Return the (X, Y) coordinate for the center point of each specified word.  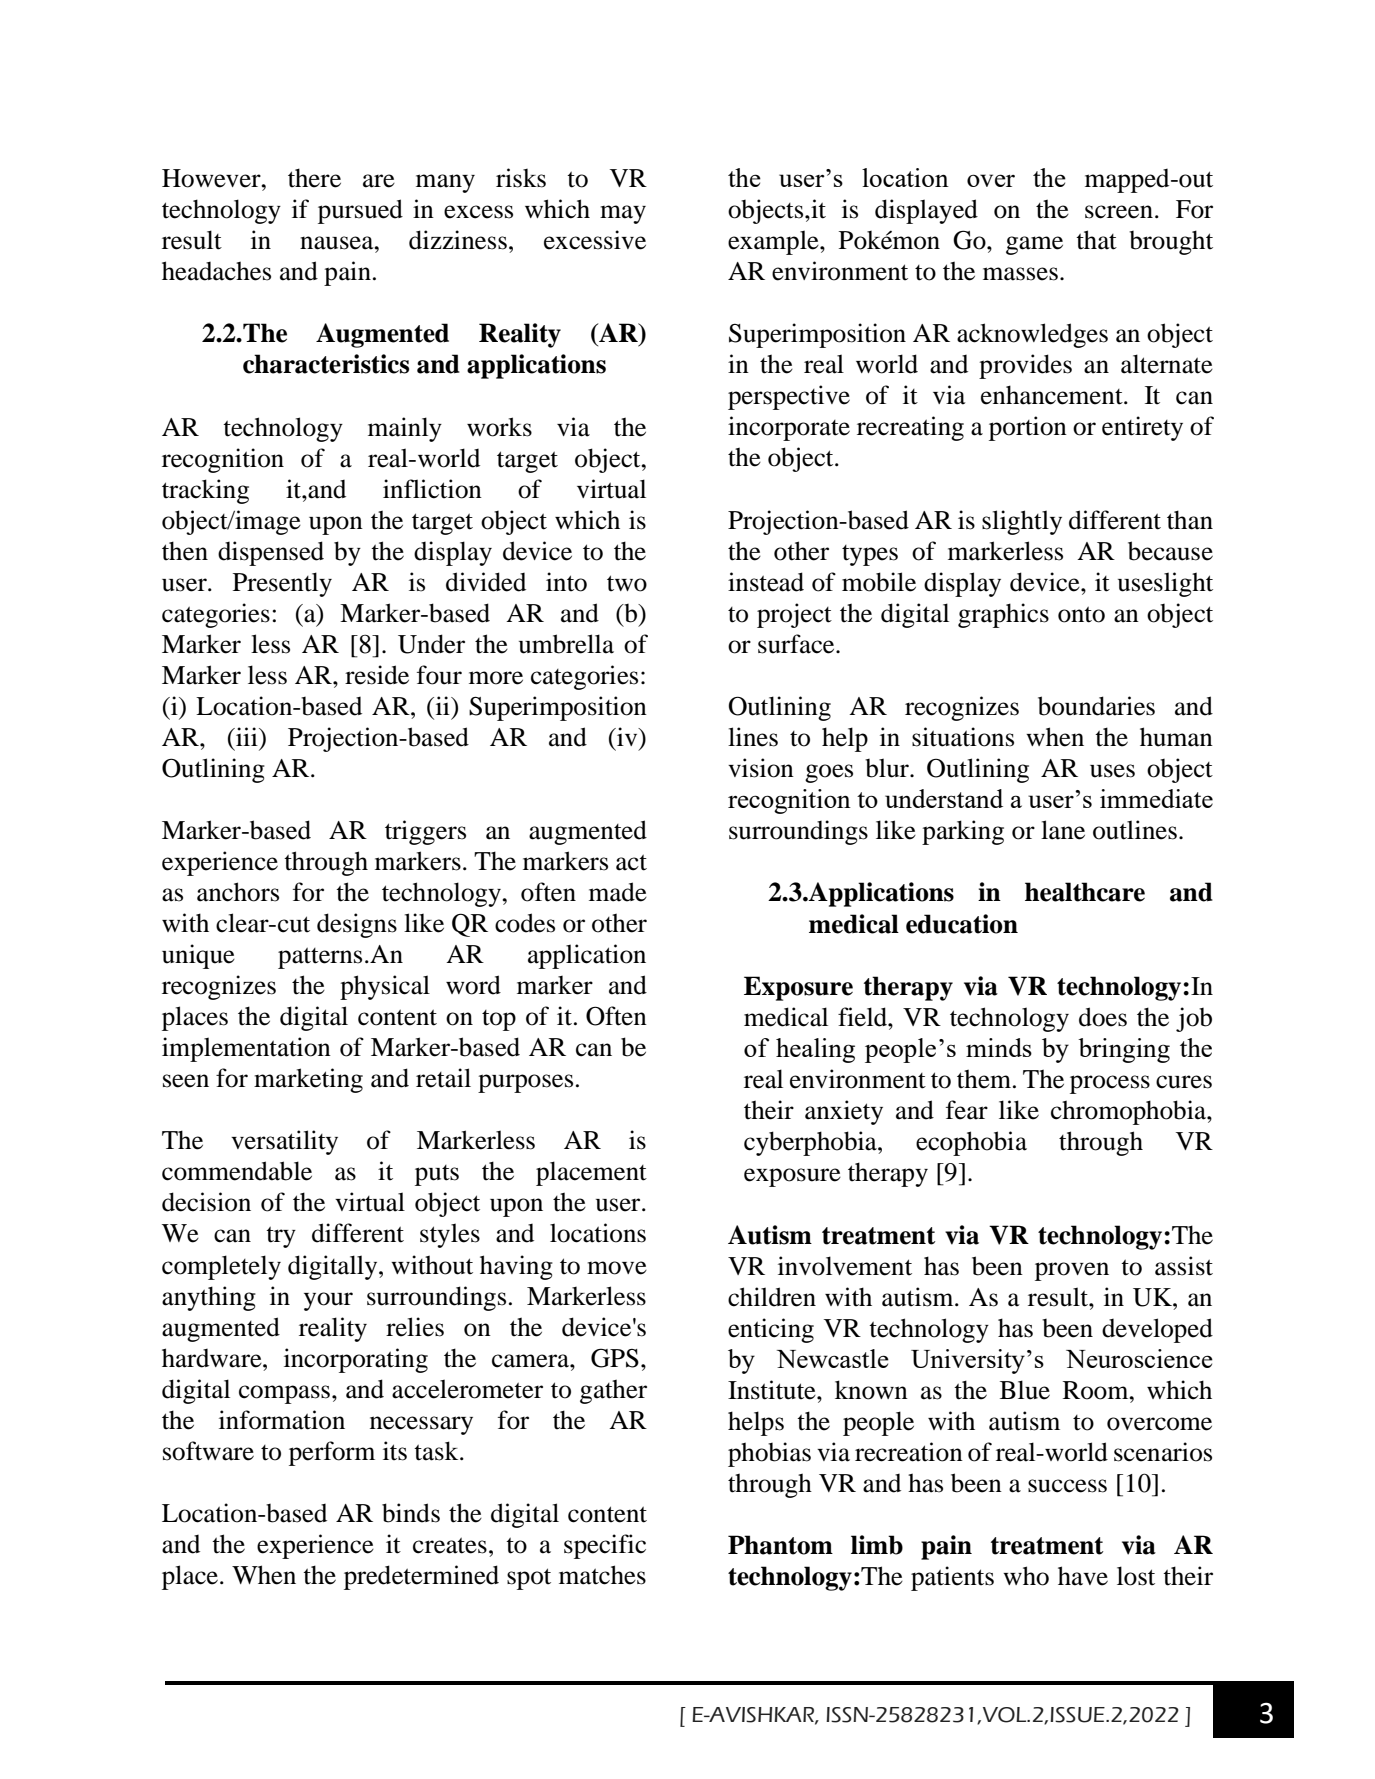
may (623, 214)
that (1096, 240)
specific (605, 1546)
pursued (360, 211)
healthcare (1085, 892)
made (618, 892)
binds (411, 1513)
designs (357, 925)
